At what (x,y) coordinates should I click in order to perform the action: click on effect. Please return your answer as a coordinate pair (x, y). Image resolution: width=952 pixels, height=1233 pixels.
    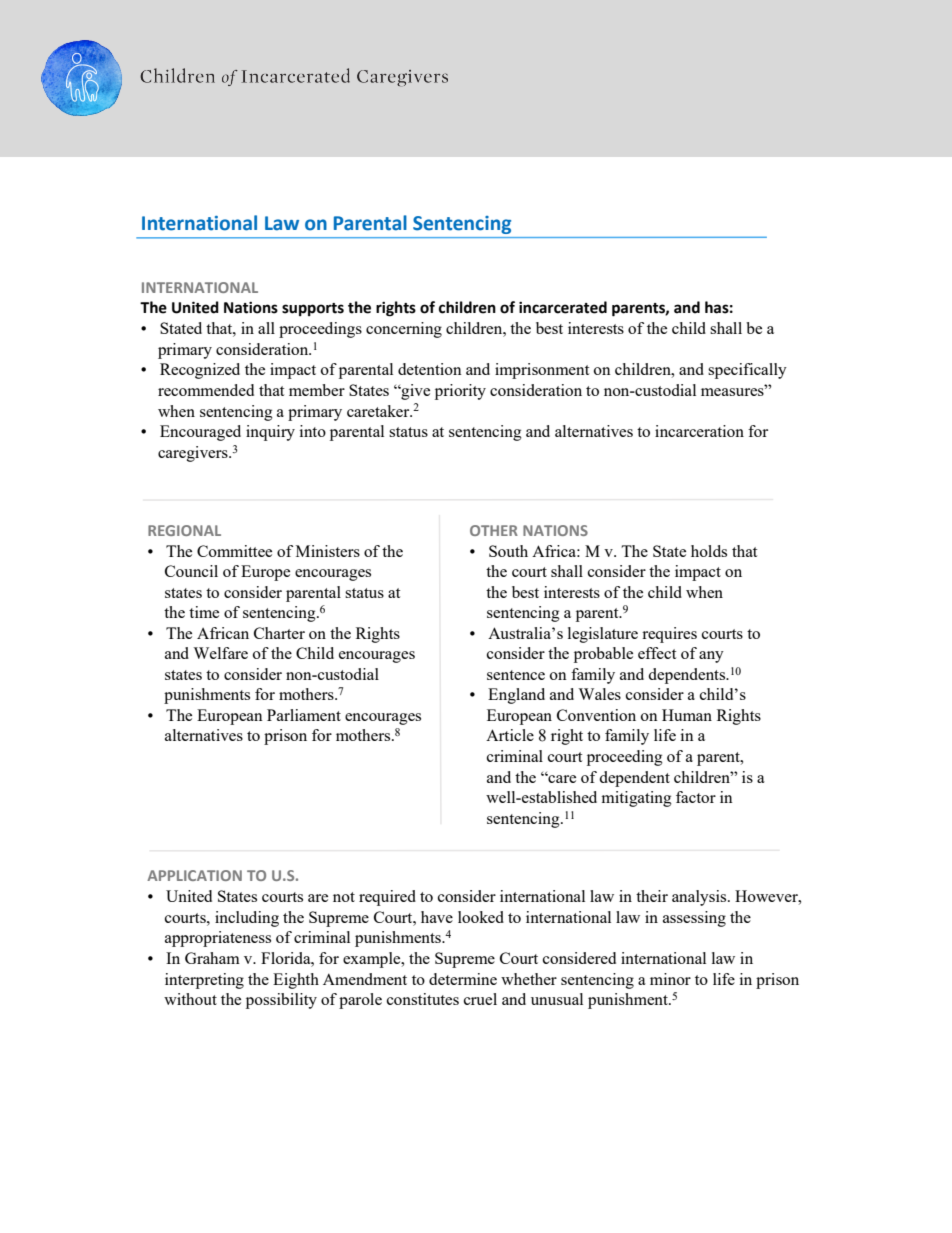
    Looking at the image, I should click on (657, 653).
